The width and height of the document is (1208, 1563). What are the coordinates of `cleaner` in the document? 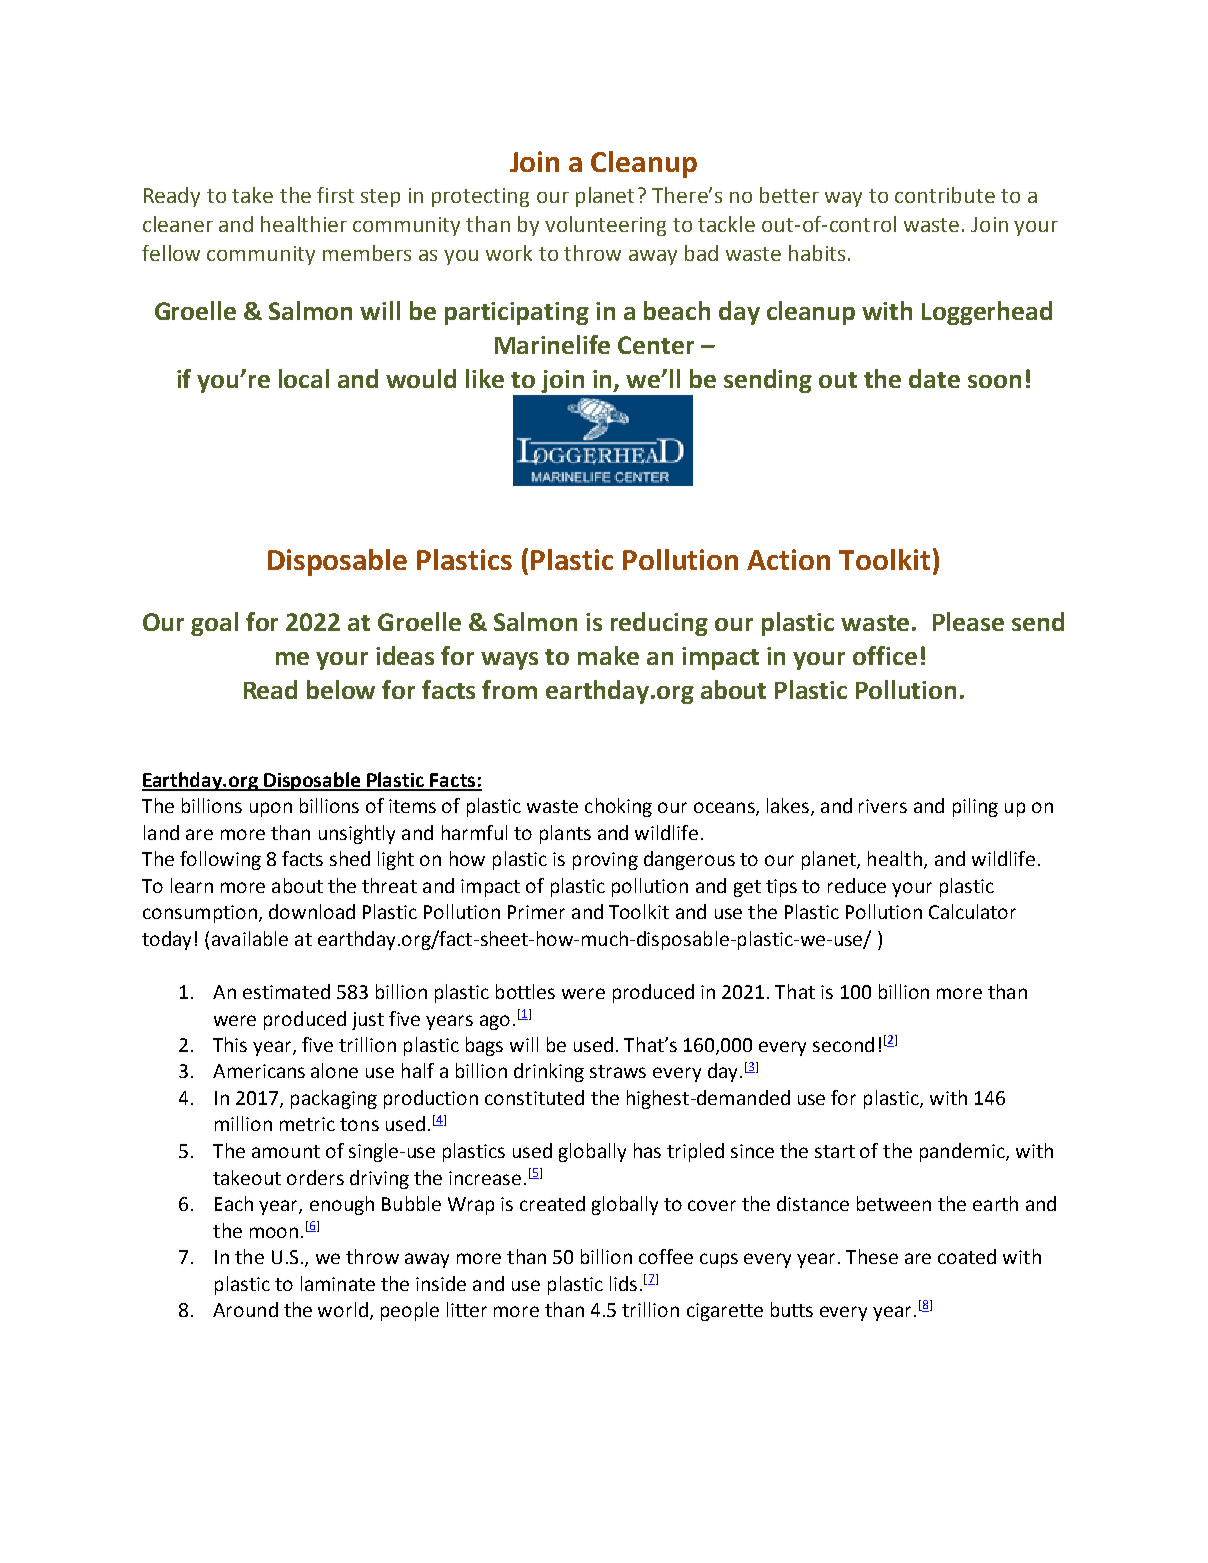 It's located at (178, 224).
